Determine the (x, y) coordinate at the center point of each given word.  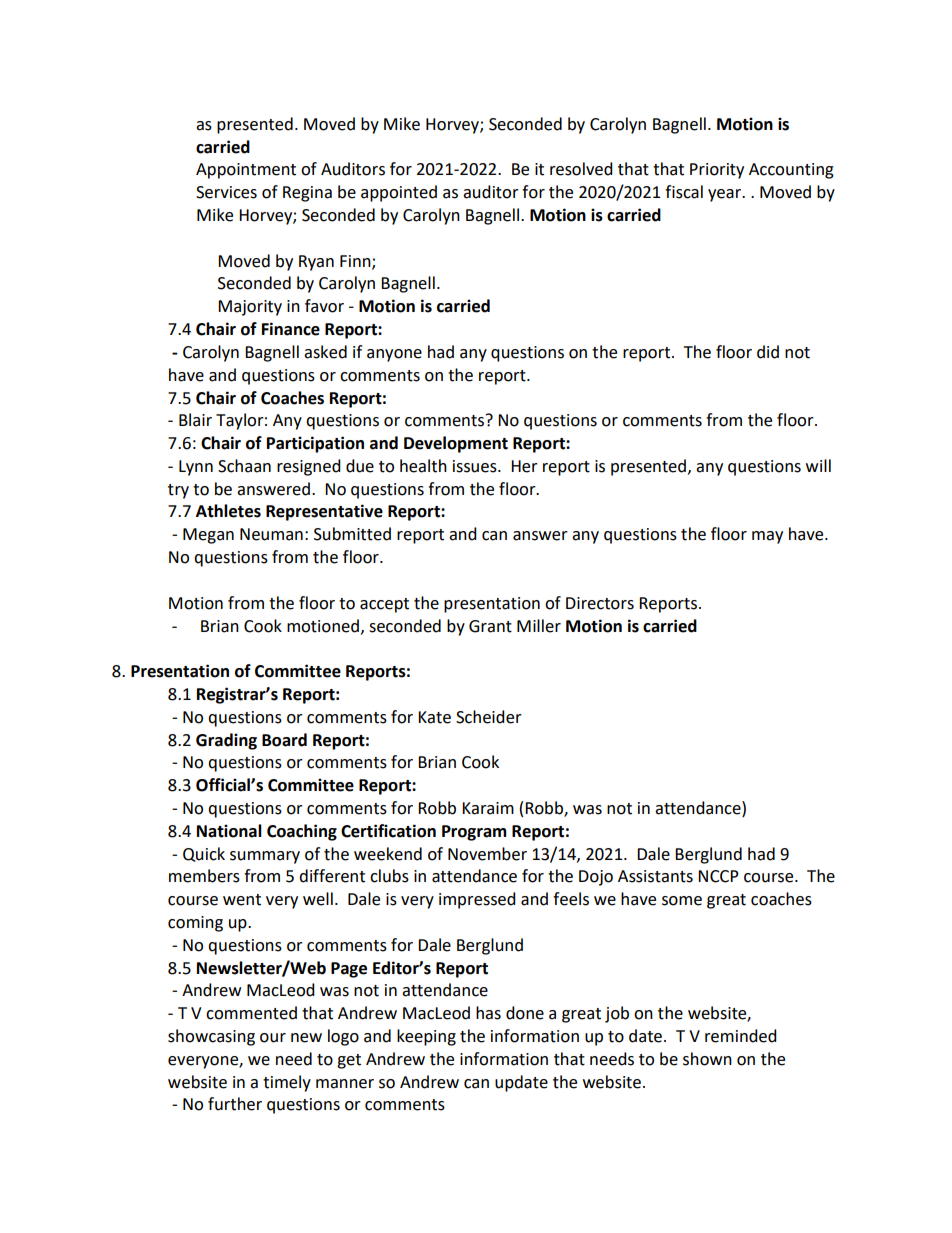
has (488, 1013)
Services (226, 192)
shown (707, 1059)
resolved (581, 169)
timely (287, 1083)
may (767, 537)
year (726, 195)
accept (384, 605)
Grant (490, 626)
